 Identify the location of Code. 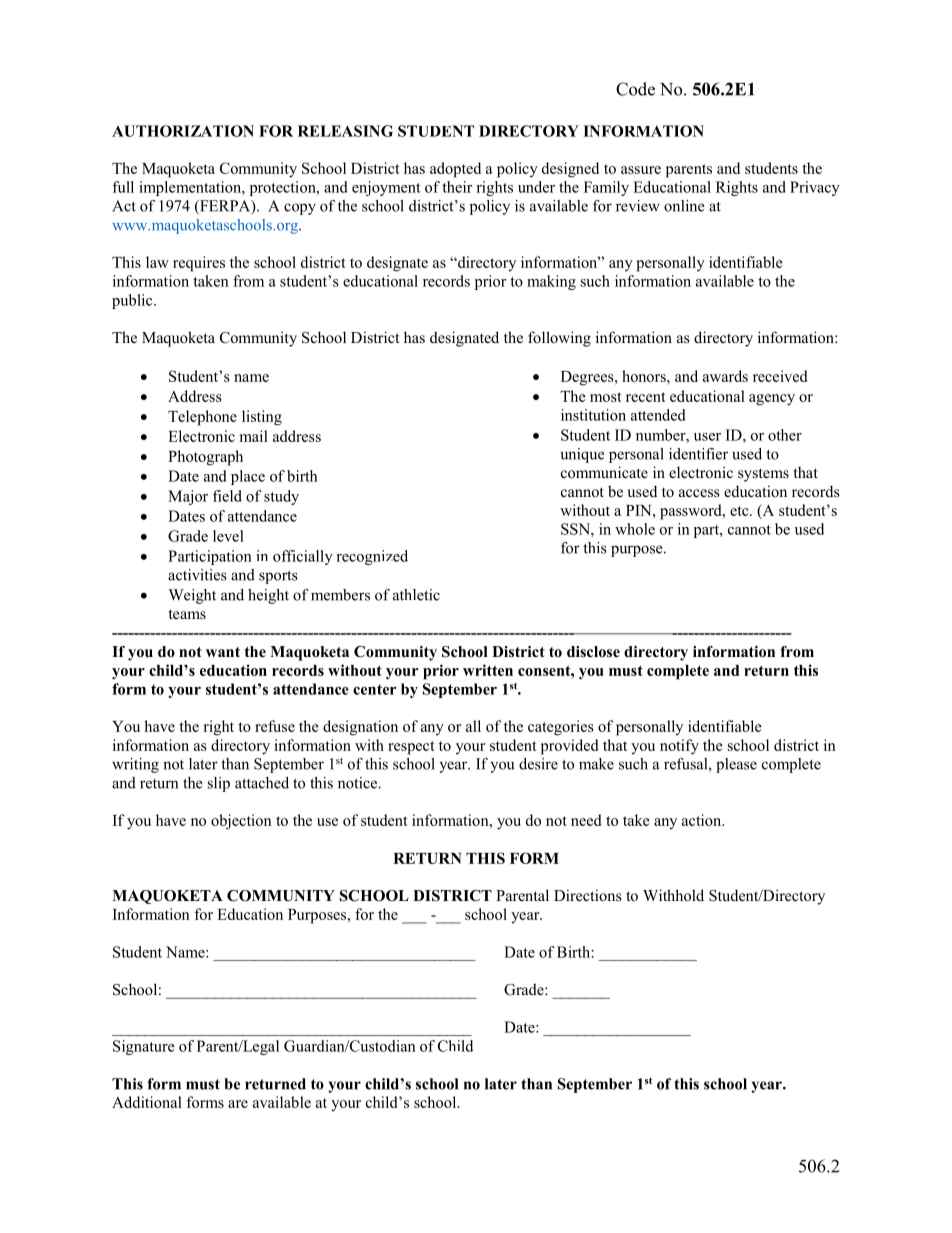
(635, 89).
